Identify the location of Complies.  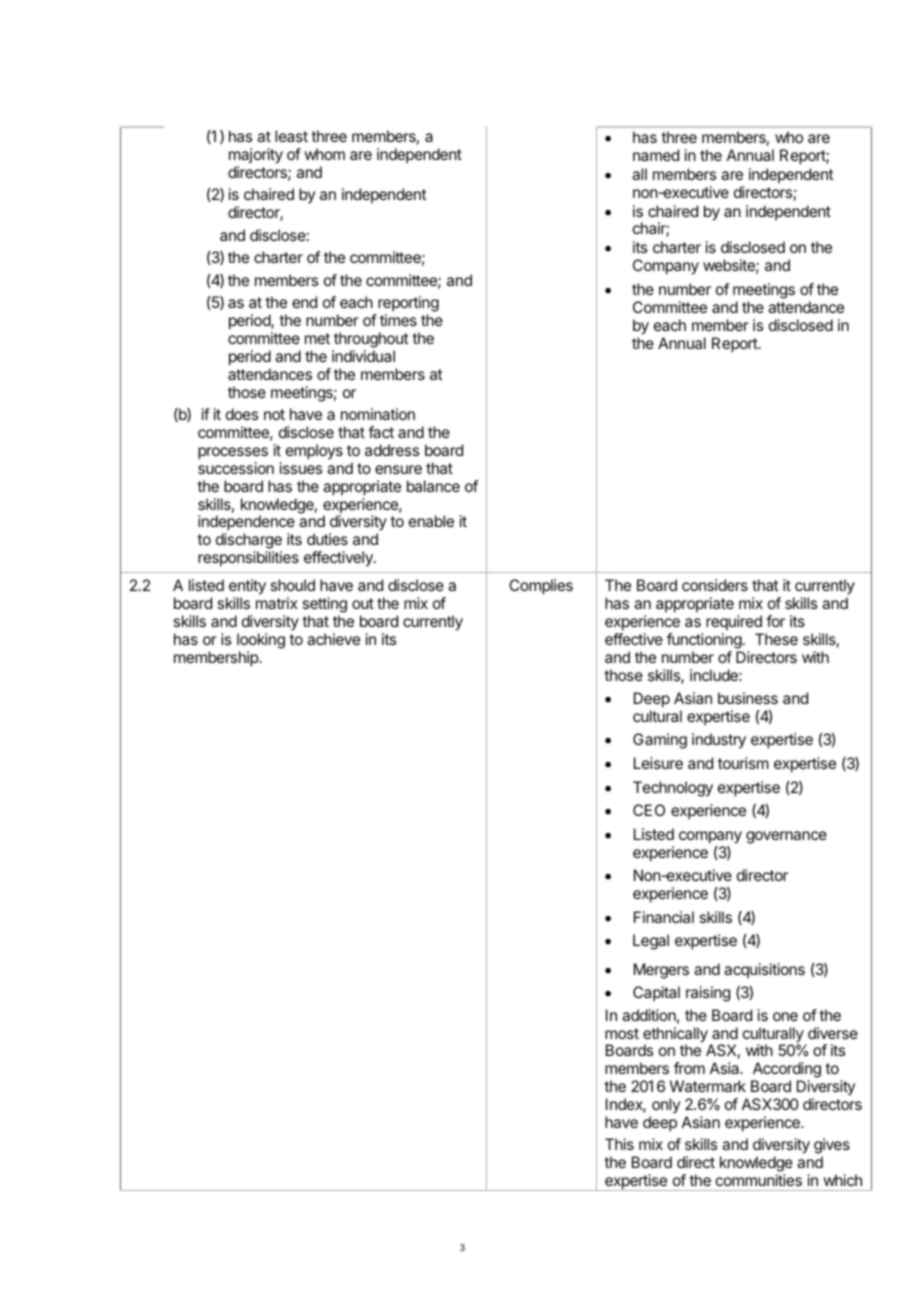
(541, 587).
